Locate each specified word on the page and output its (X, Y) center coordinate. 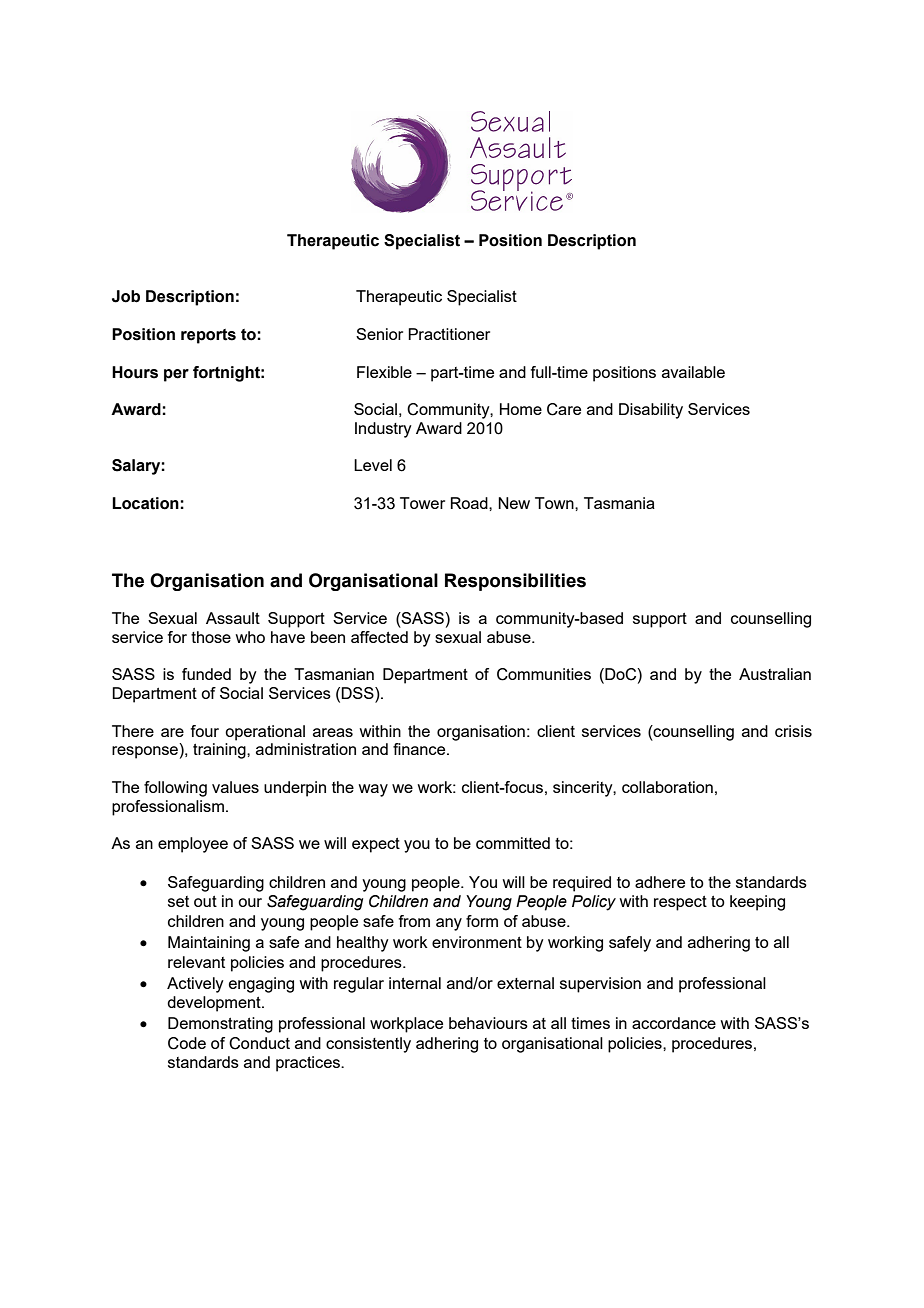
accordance (674, 1023)
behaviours (488, 1023)
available (693, 372)
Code (187, 1043)
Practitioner (449, 334)
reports (208, 336)
